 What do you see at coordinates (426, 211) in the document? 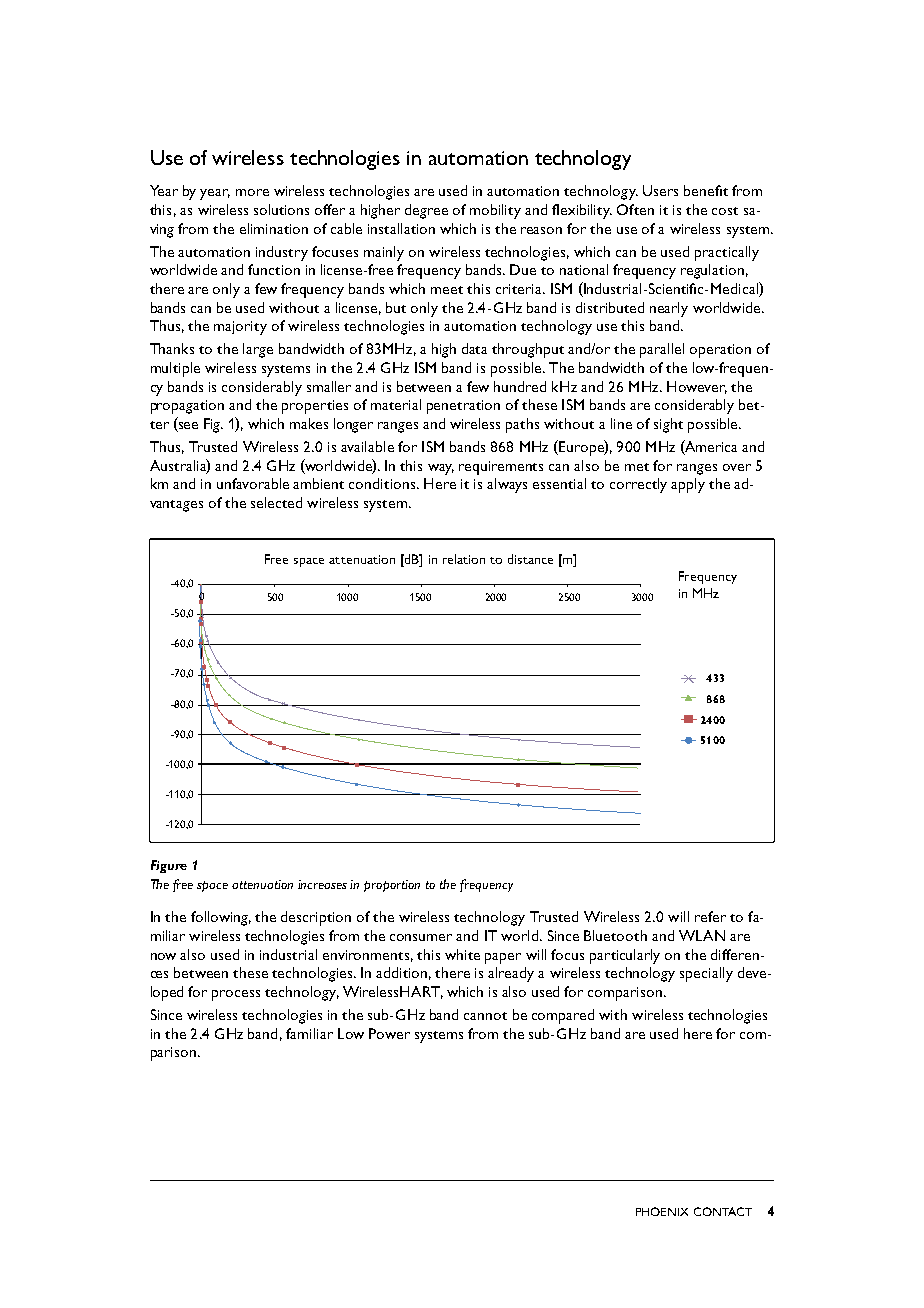
I see `degree` at bounding box center [426, 211].
